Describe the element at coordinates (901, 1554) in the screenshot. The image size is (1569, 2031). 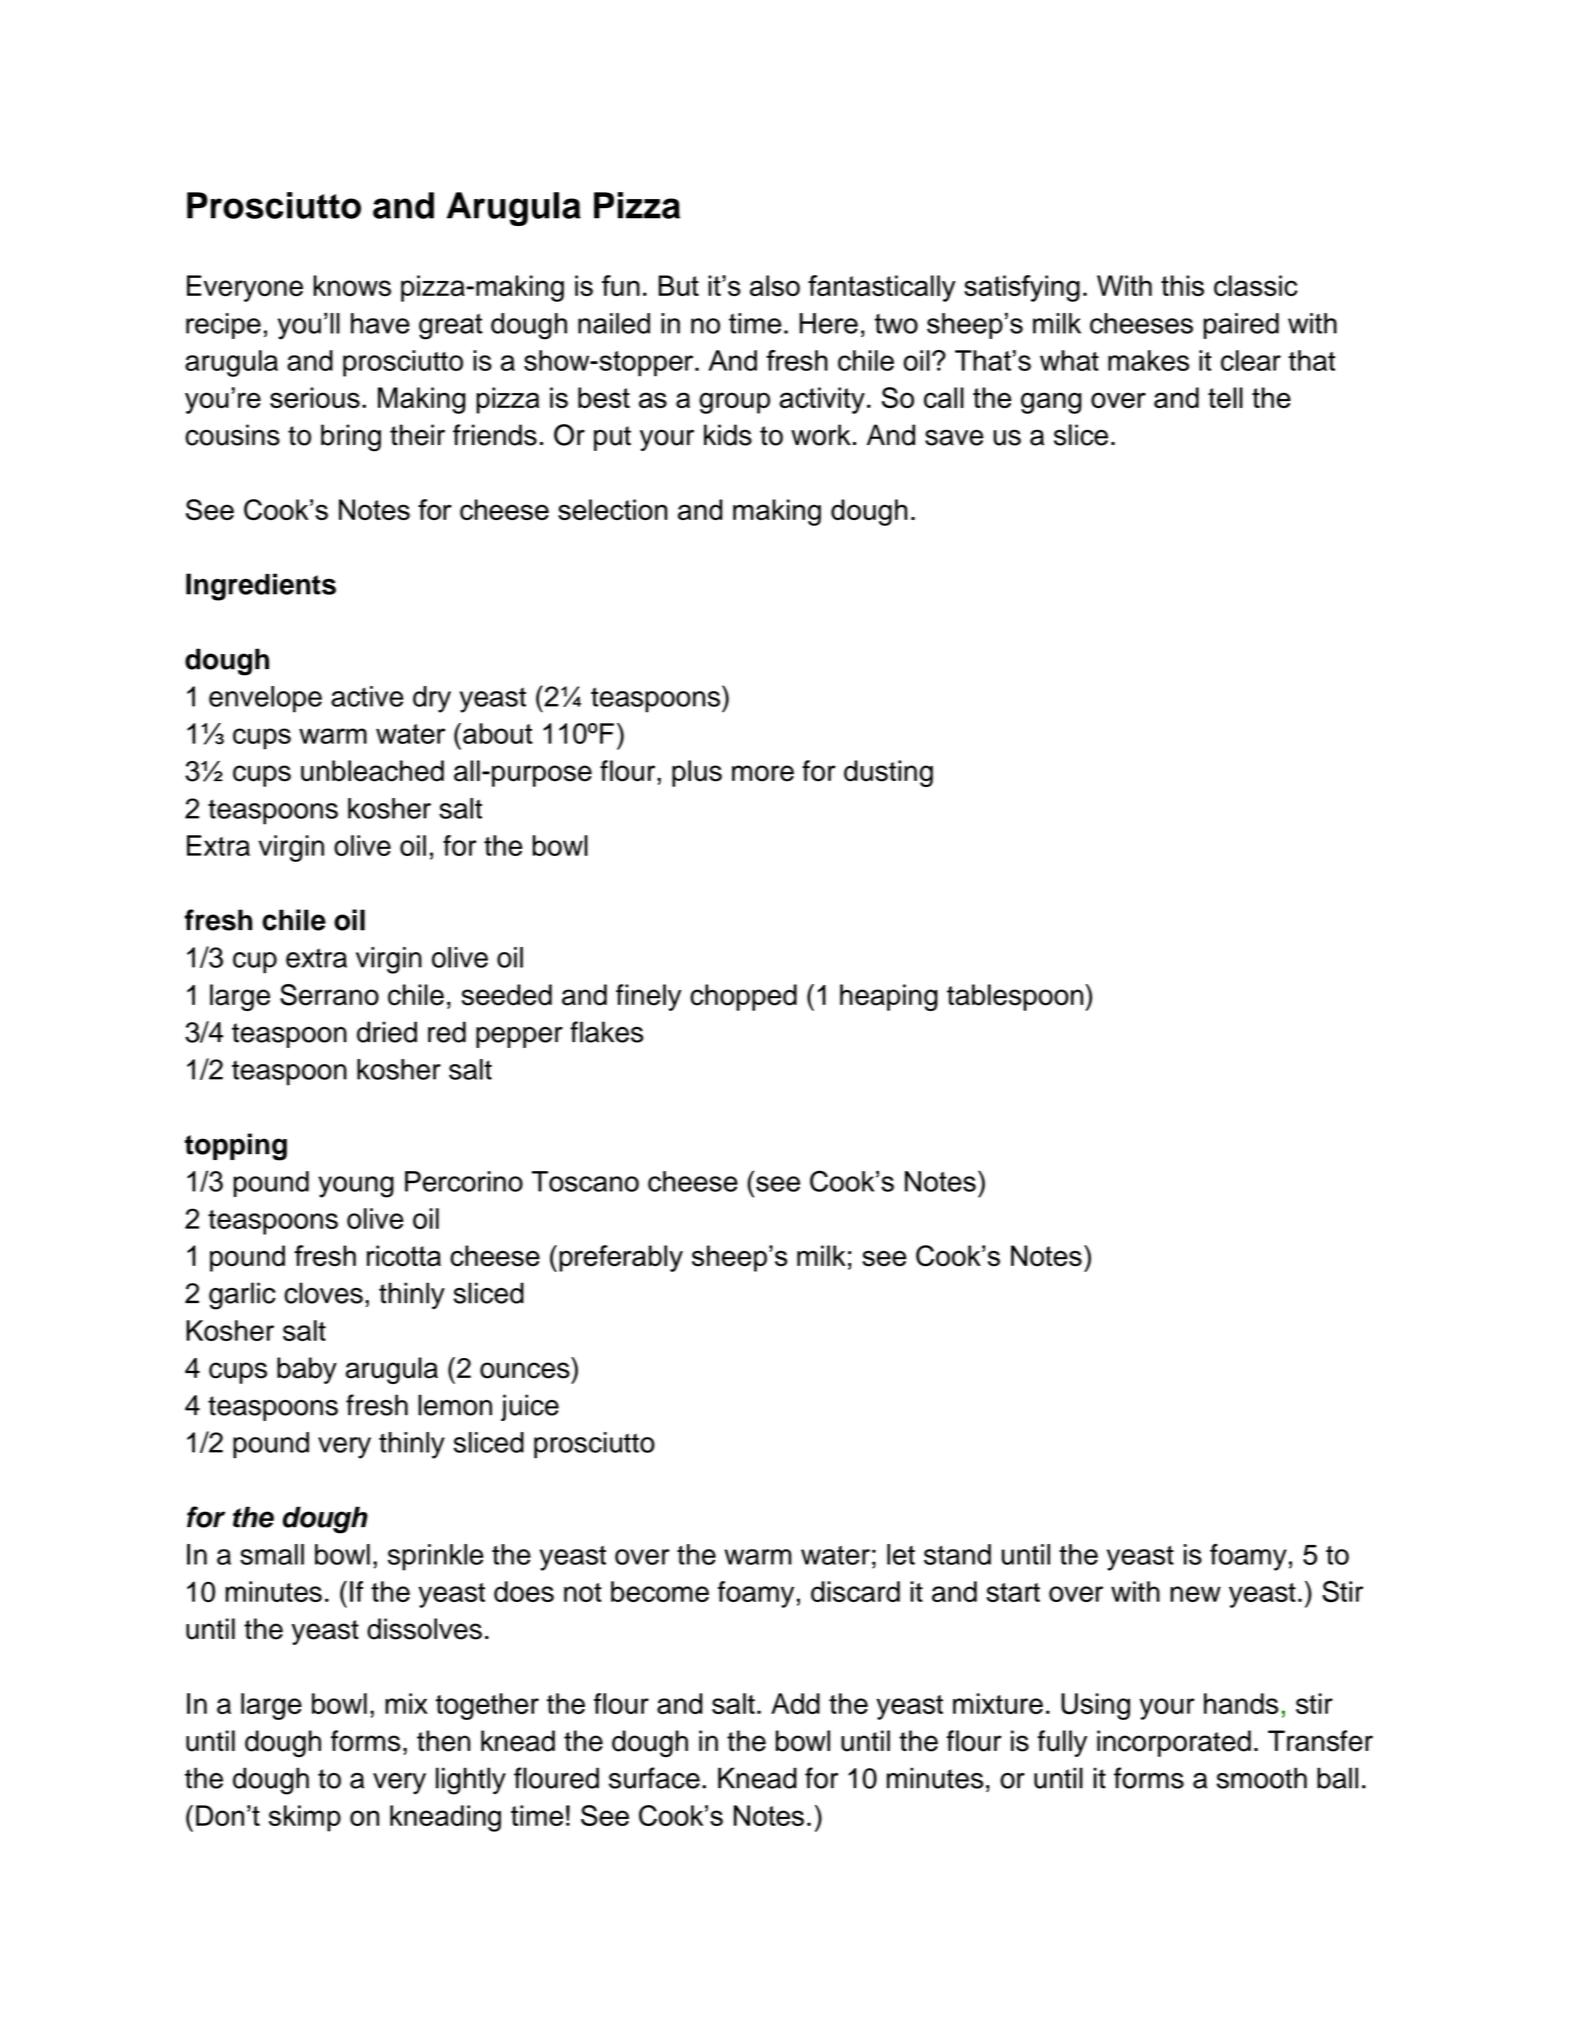
I see `let` at that location.
